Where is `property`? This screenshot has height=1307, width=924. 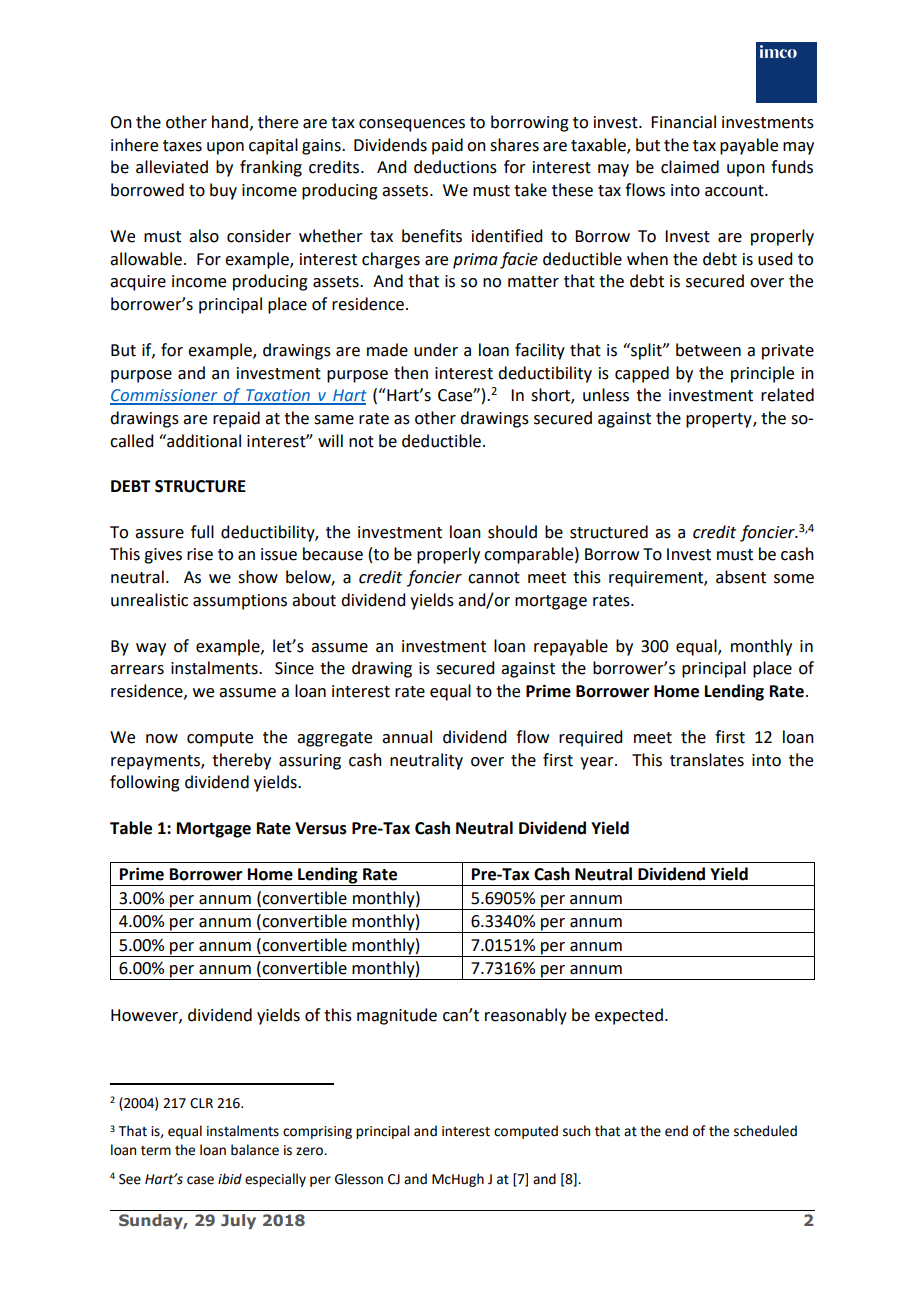 property is located at coordinates (720, 420).
